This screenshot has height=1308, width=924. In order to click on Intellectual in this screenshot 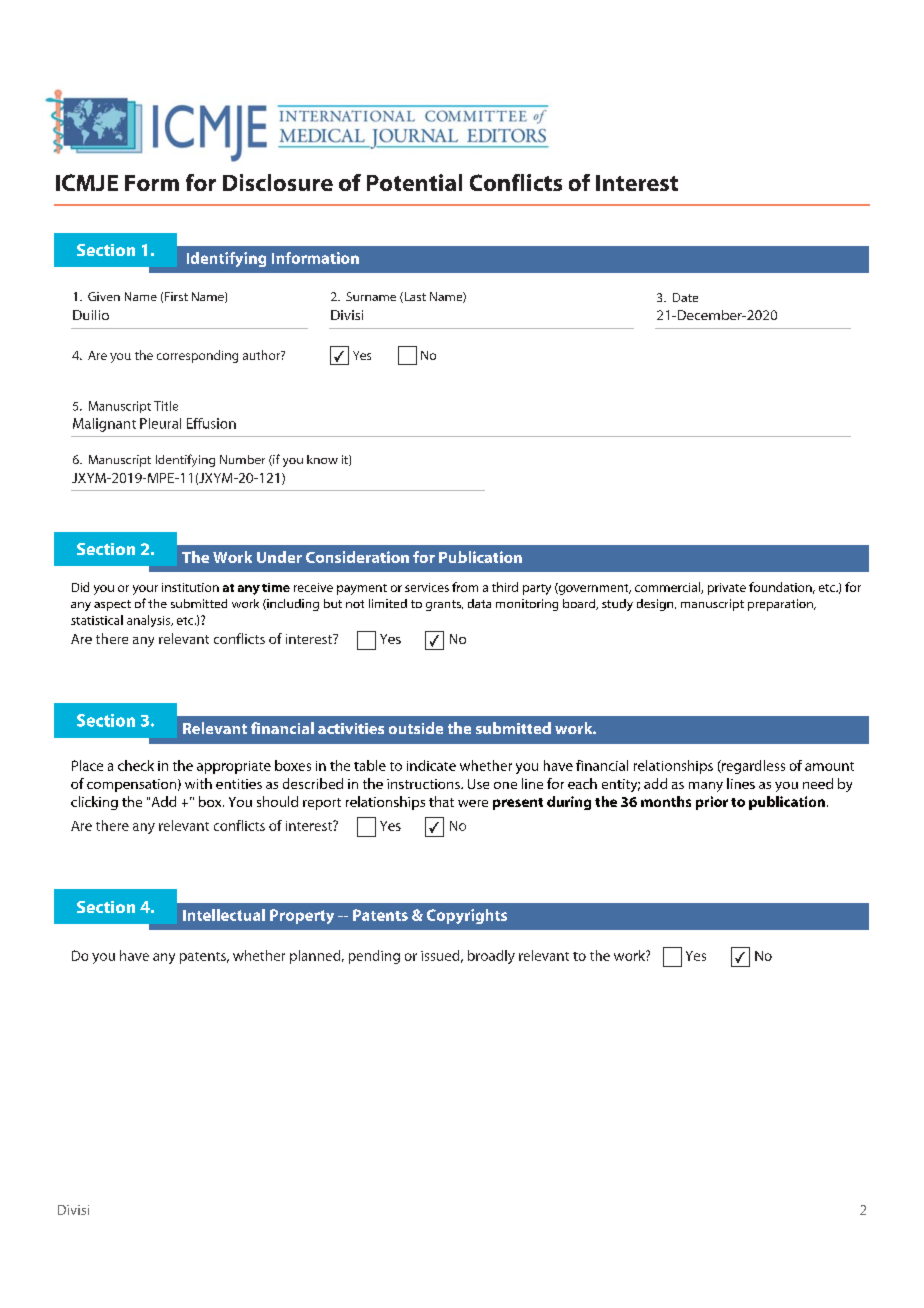, I will do `click(224, 915)`.
